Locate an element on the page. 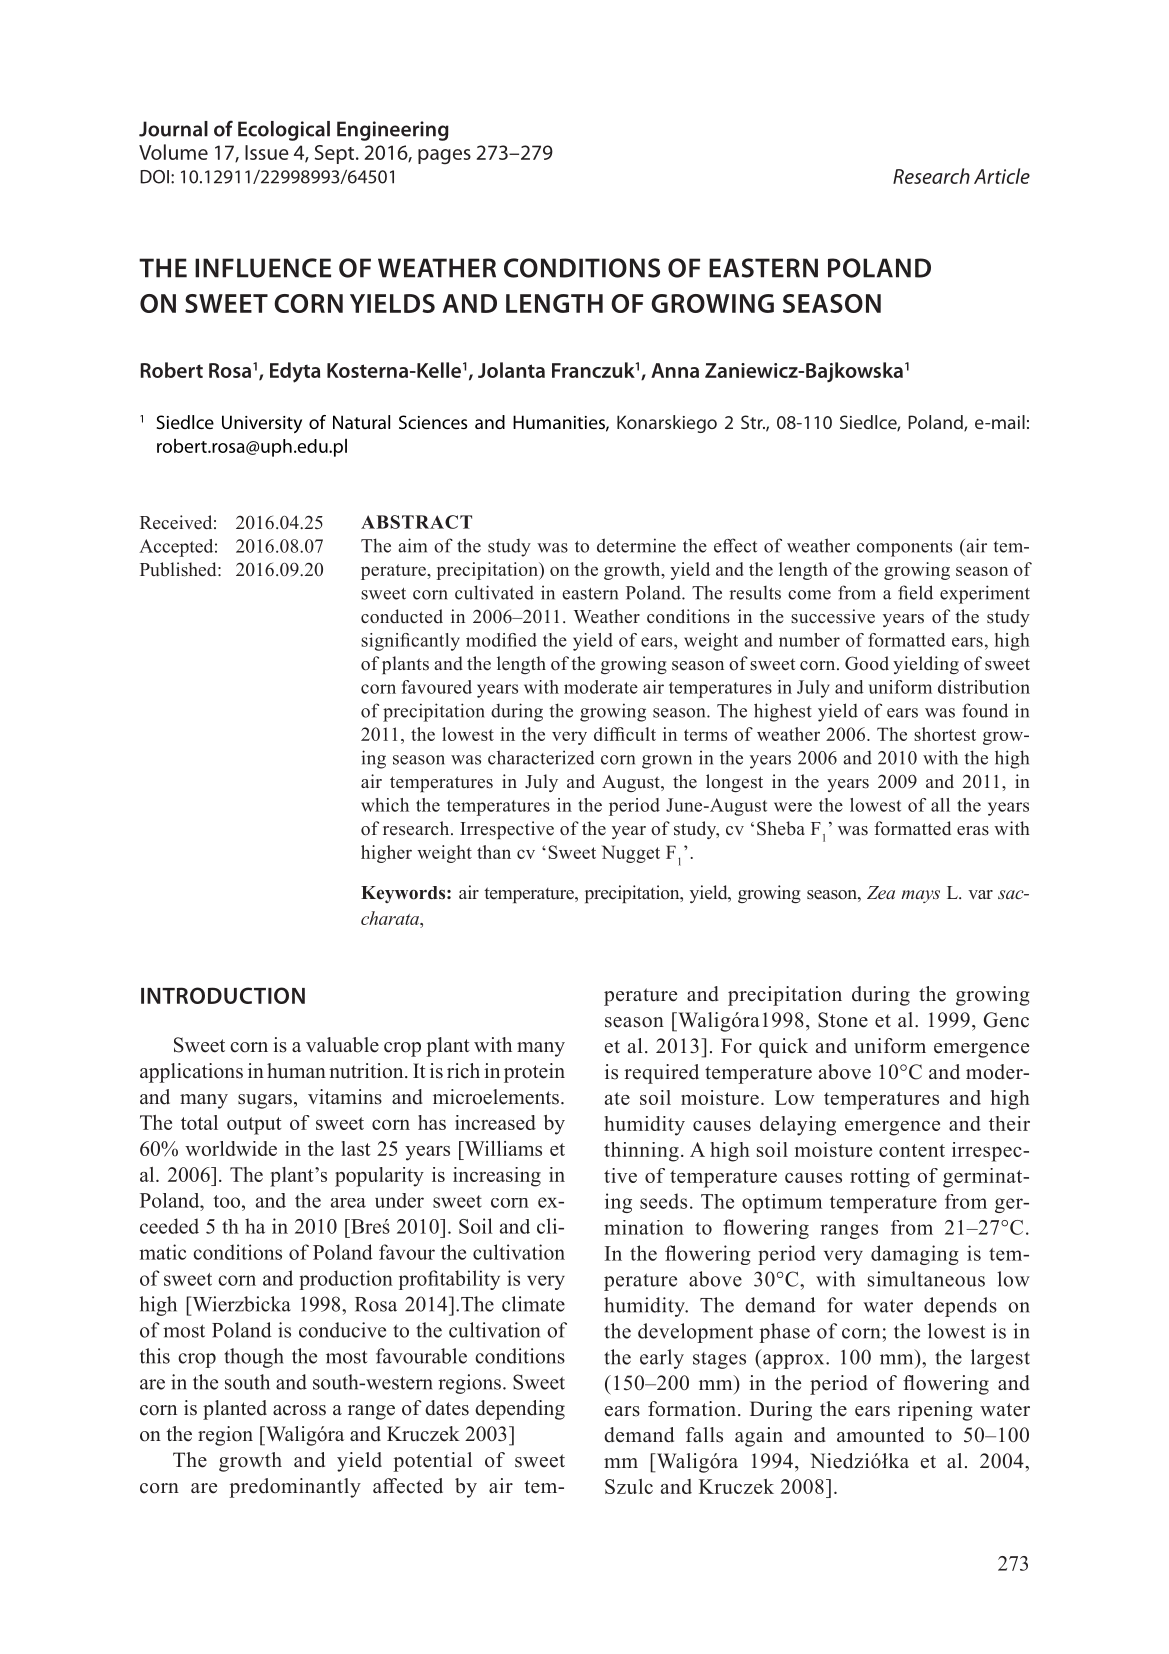 Image resolution: width=1169 pixels, height=1654 pixels. protein is located at coordinates (534, 1073).
